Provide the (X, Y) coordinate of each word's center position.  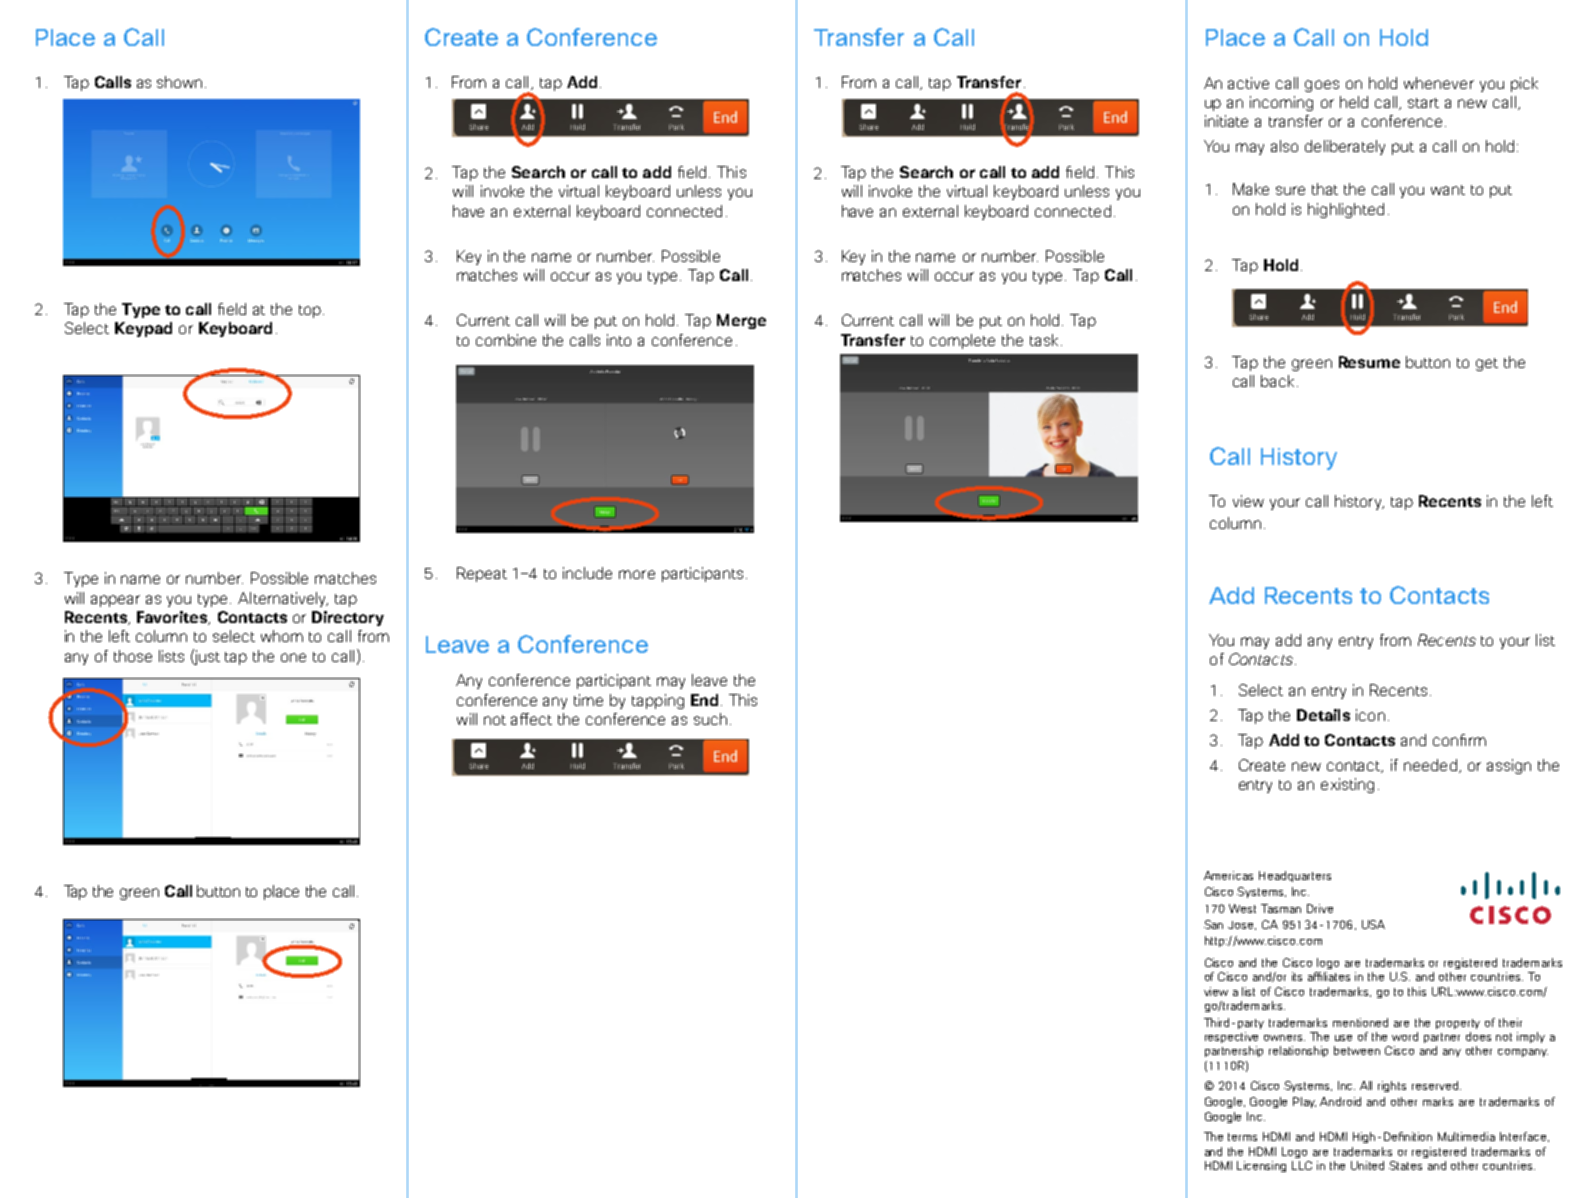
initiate (1226, 121)
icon (1370, 715)
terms (1242, 1137)
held (1354, 102)
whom (282, 636)
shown (179, 82)
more (637, 574)
